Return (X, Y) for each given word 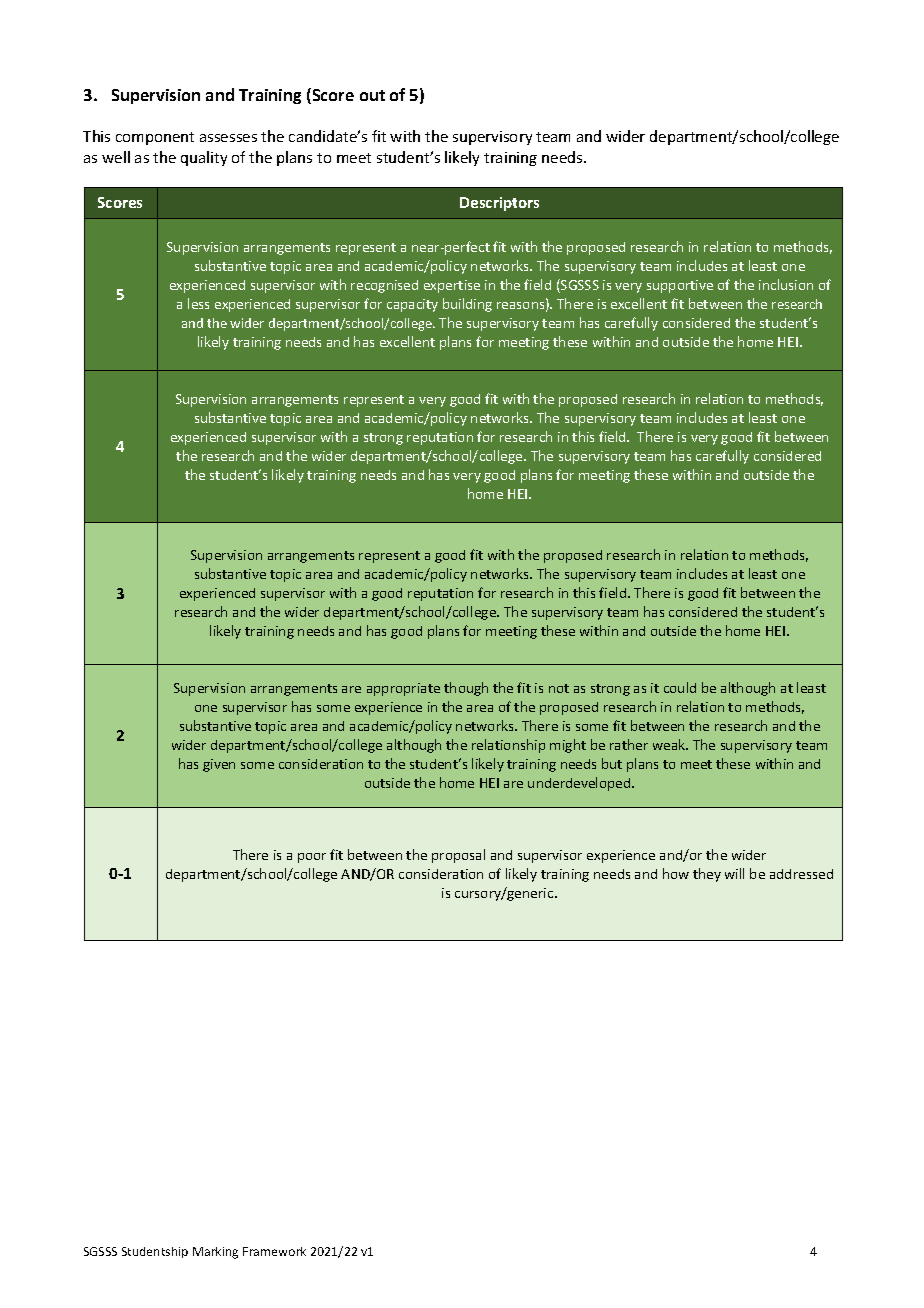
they (707, 875)
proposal (458, 856)
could (680, 687)
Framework (274, 1251)
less (198, 303)
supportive (680, 286)
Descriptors (499, 204)
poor (312, 858)
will (734, 873)
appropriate (403, 689)
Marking (215, 1253)
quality (204, 158)
